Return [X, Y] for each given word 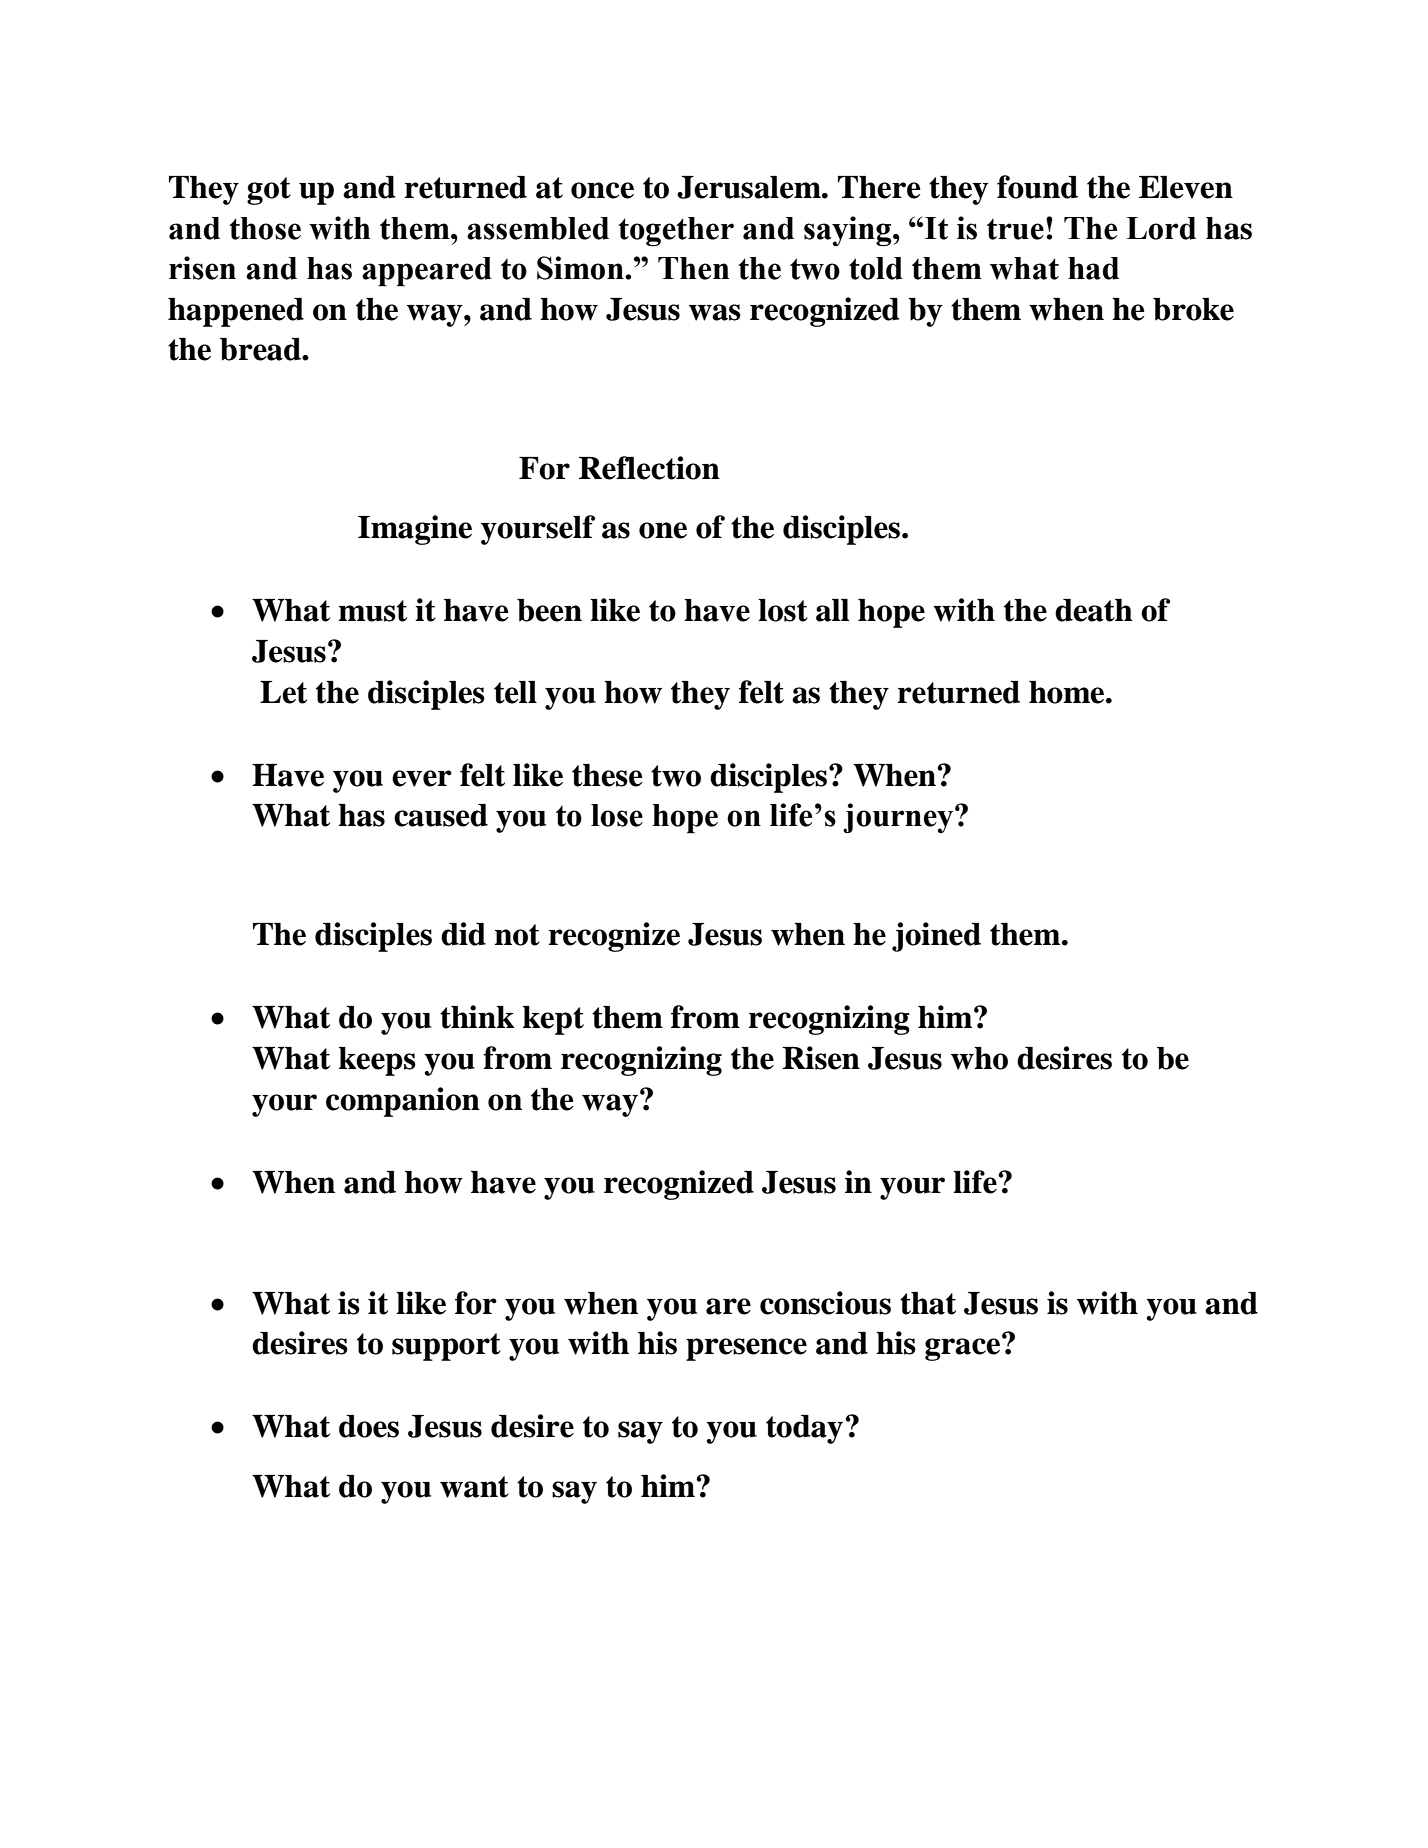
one [663, 530]
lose [617, 815]
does [369, 1426]
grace [964, 1348]
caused [441, 815]
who [979, 1058]
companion [403, 1102]
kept [553, 1020]
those [265, 228]
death [1094, 610]
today [804, 1429]
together [676, 231]
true [1015, 229]
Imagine [415, 530]
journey [899, 818]
